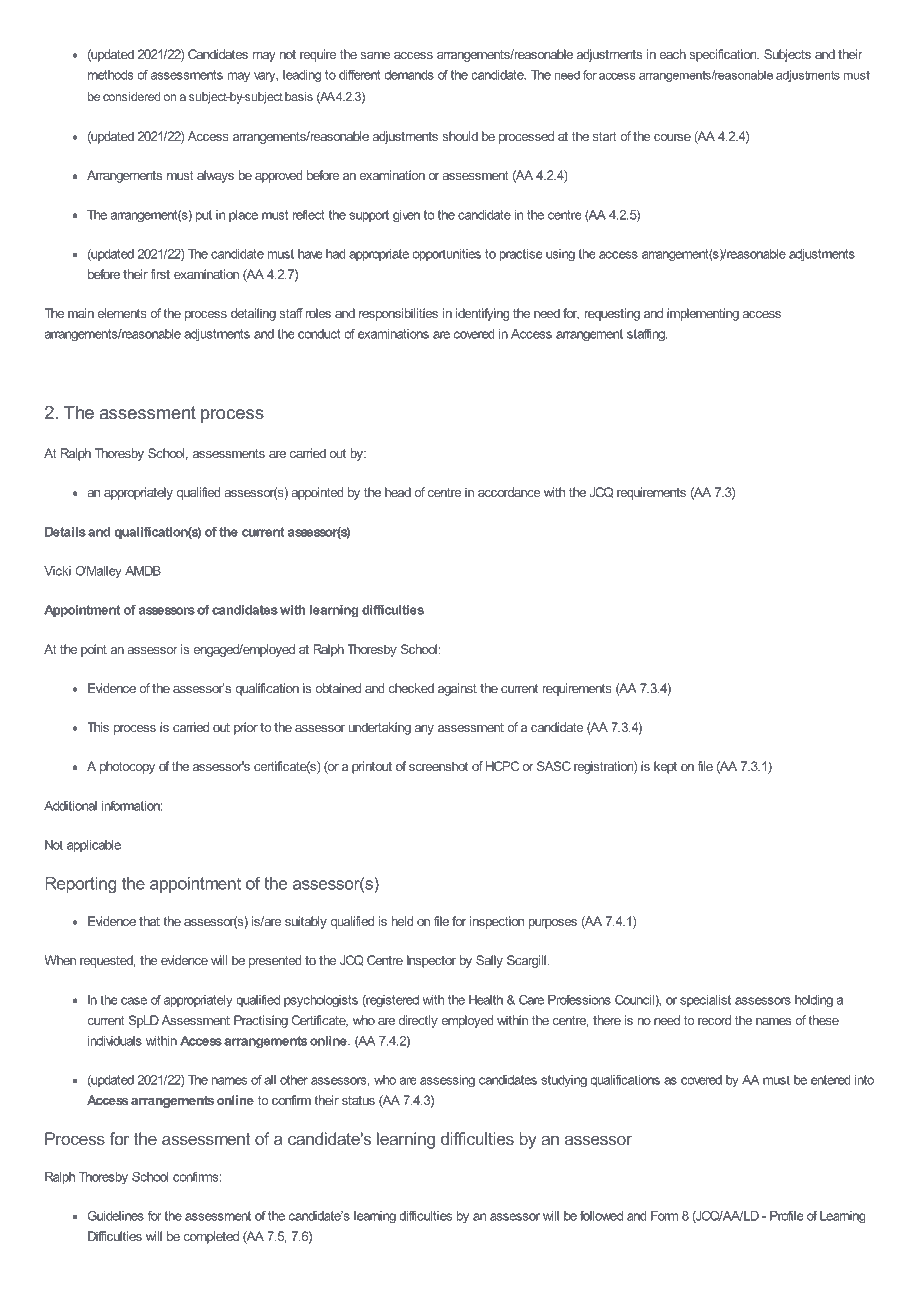  Describe the element at coordinates (447, 1081) in the screenshot. I see `assessing` at that location.
